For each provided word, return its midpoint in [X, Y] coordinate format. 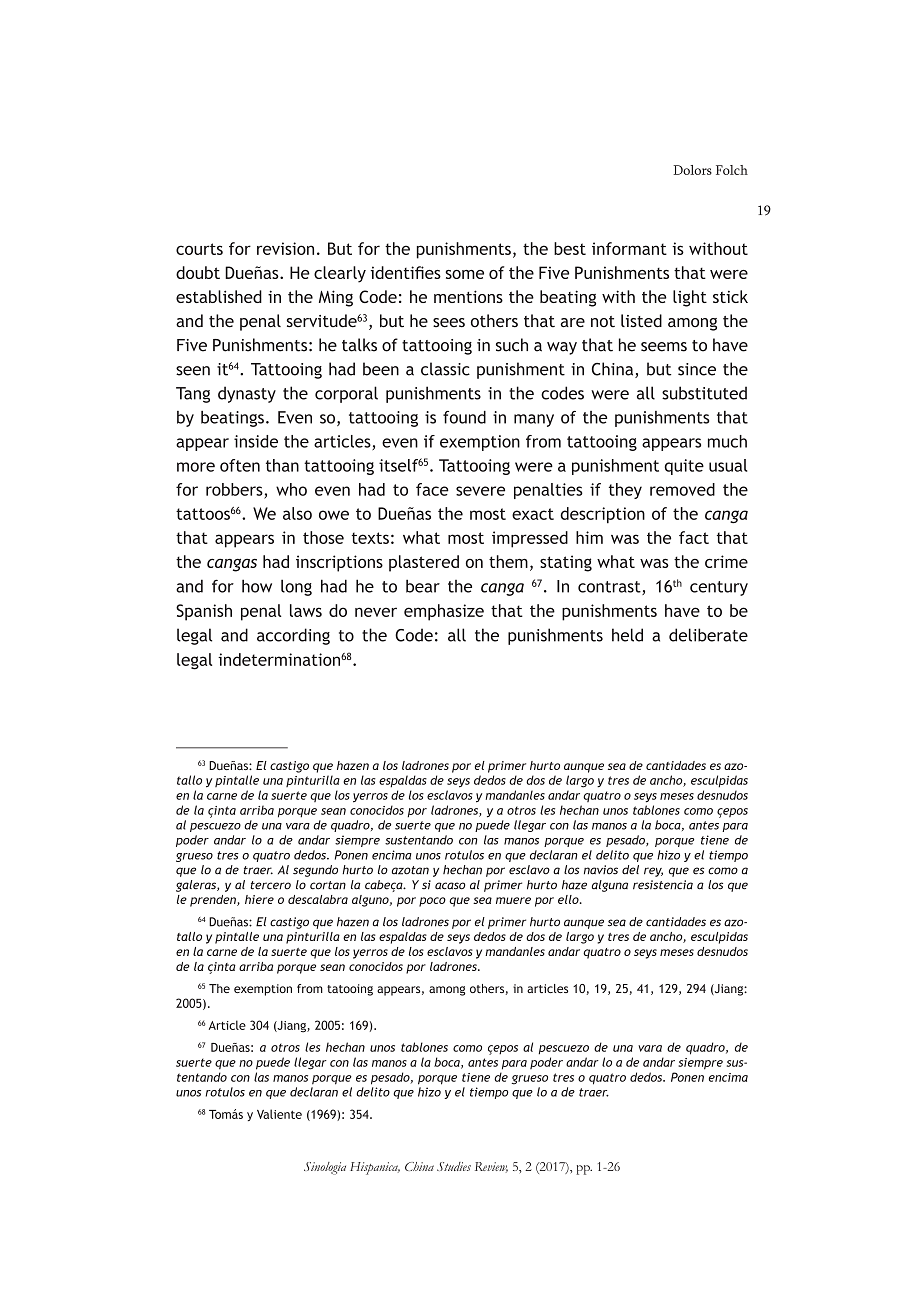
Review [491, 1167]
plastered [424, 563]
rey [653, 872]
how [257, 586]
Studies [454, 1166]
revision [285, 248]
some [464, 274]
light [690, 298]
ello [569, 899]
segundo [315, 871]
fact [694, 537]
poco [432, 902]
